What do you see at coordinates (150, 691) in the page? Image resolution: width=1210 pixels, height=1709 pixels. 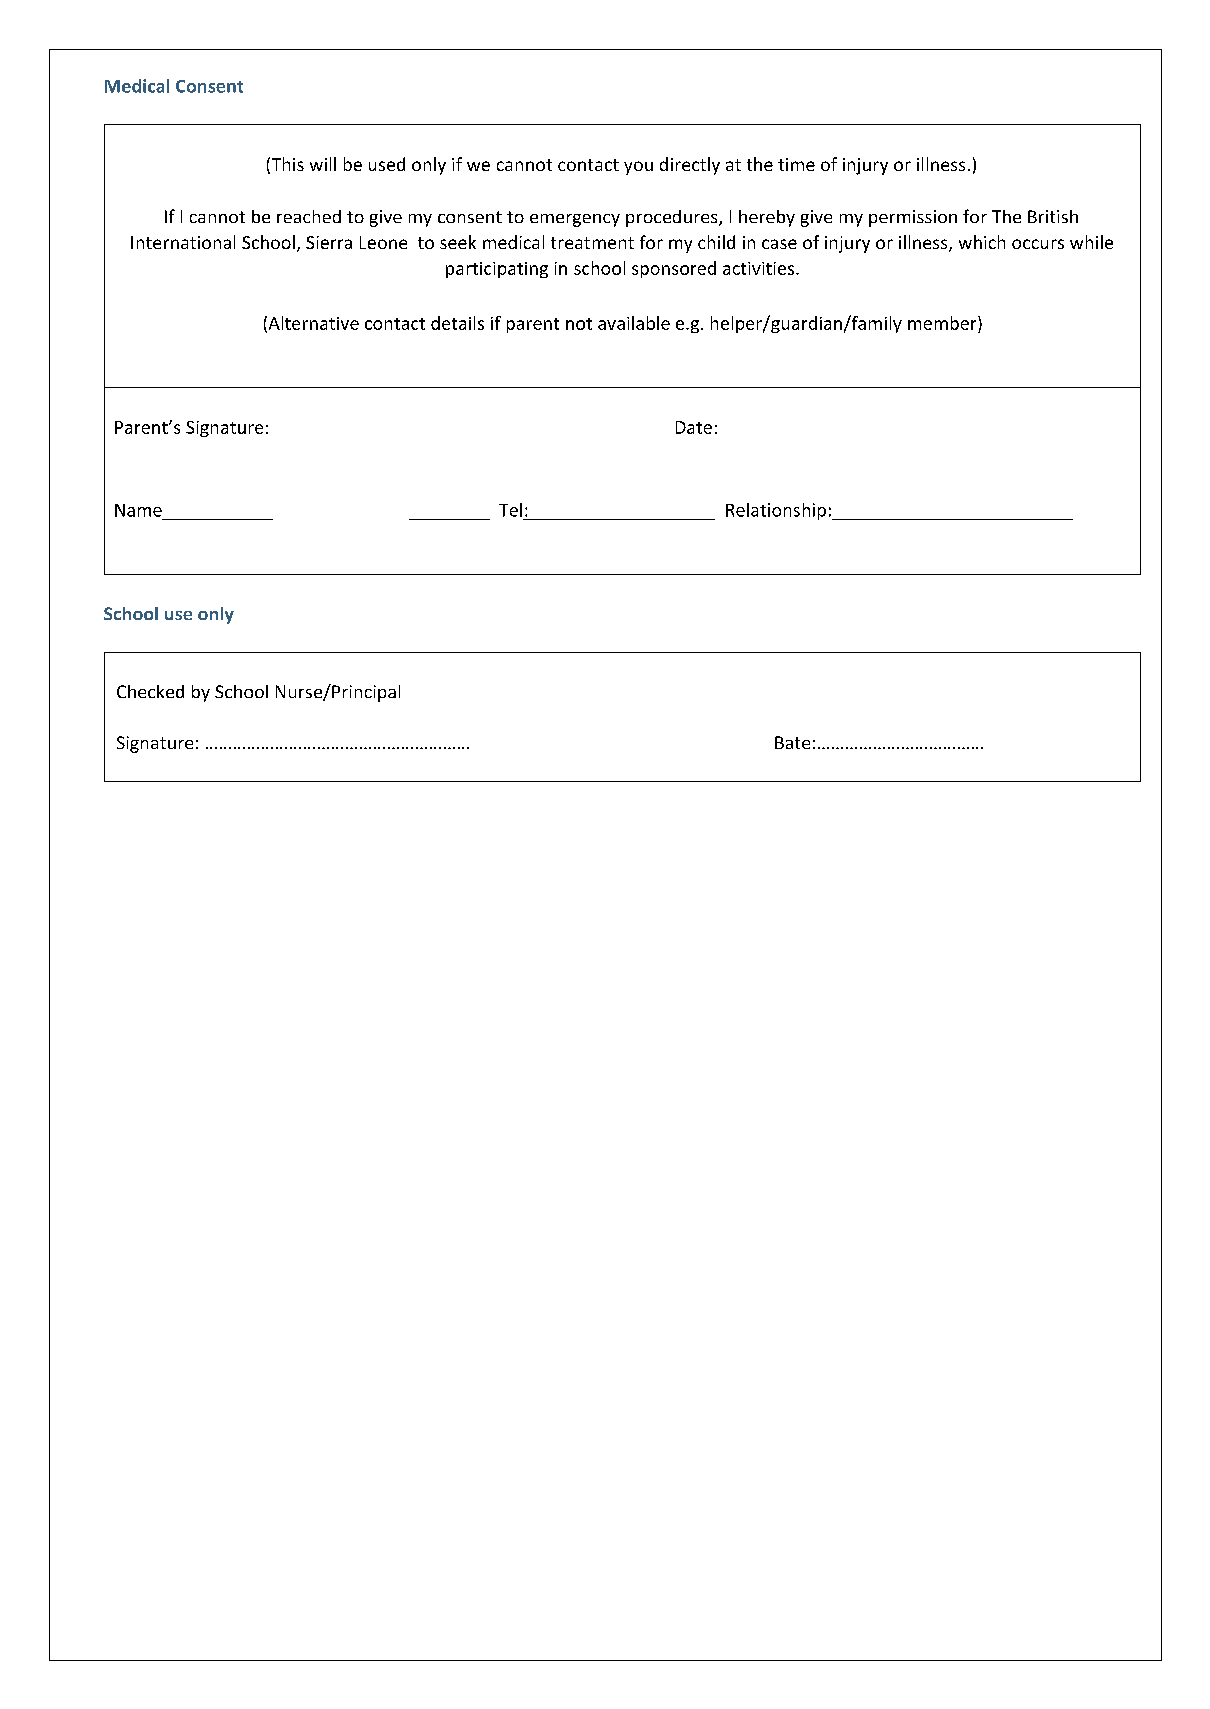 I see `Checked` at bounding box center [150, 691].
